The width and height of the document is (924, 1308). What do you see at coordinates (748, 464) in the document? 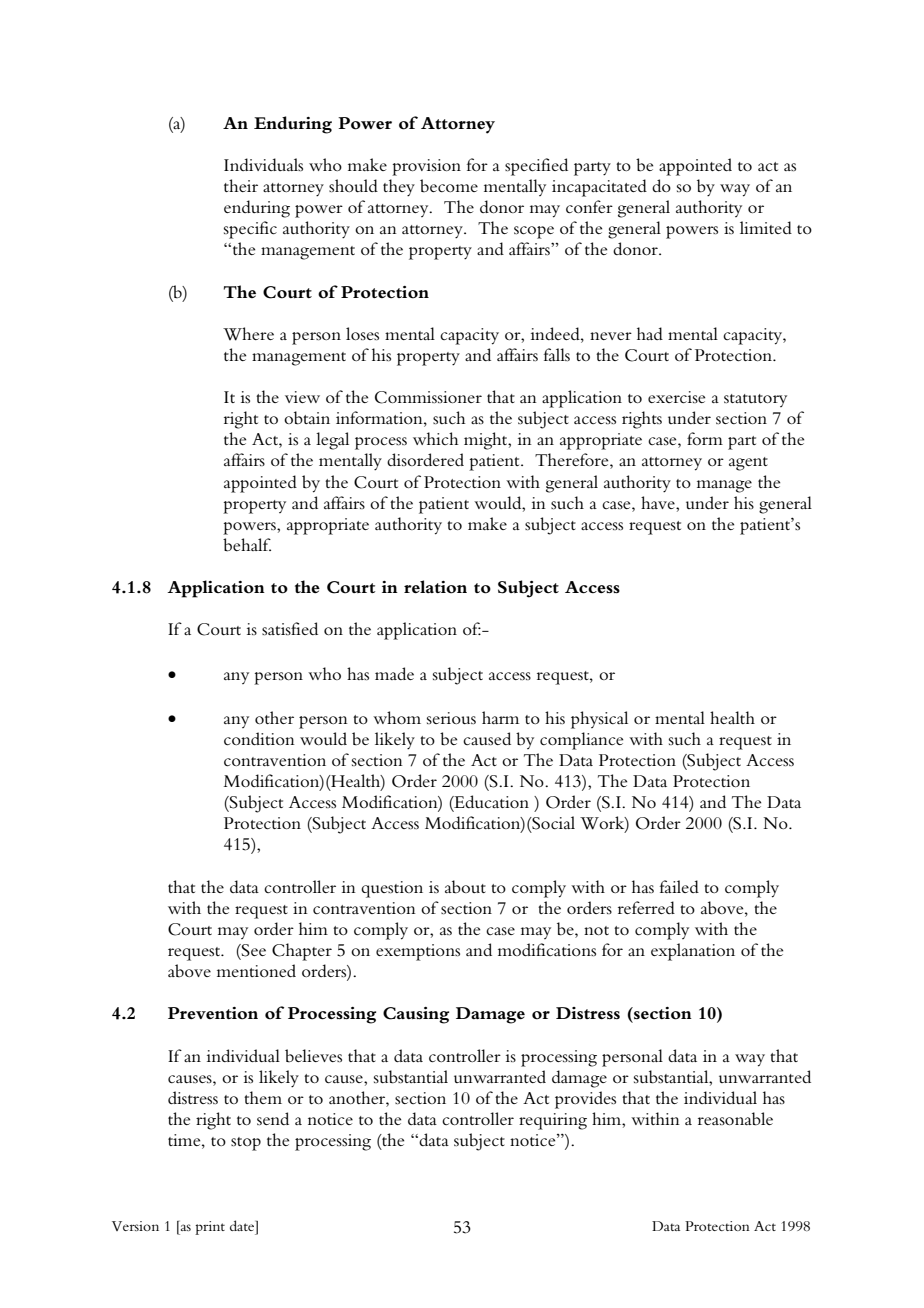
I see `agent` at bounding box center [748, 464].
